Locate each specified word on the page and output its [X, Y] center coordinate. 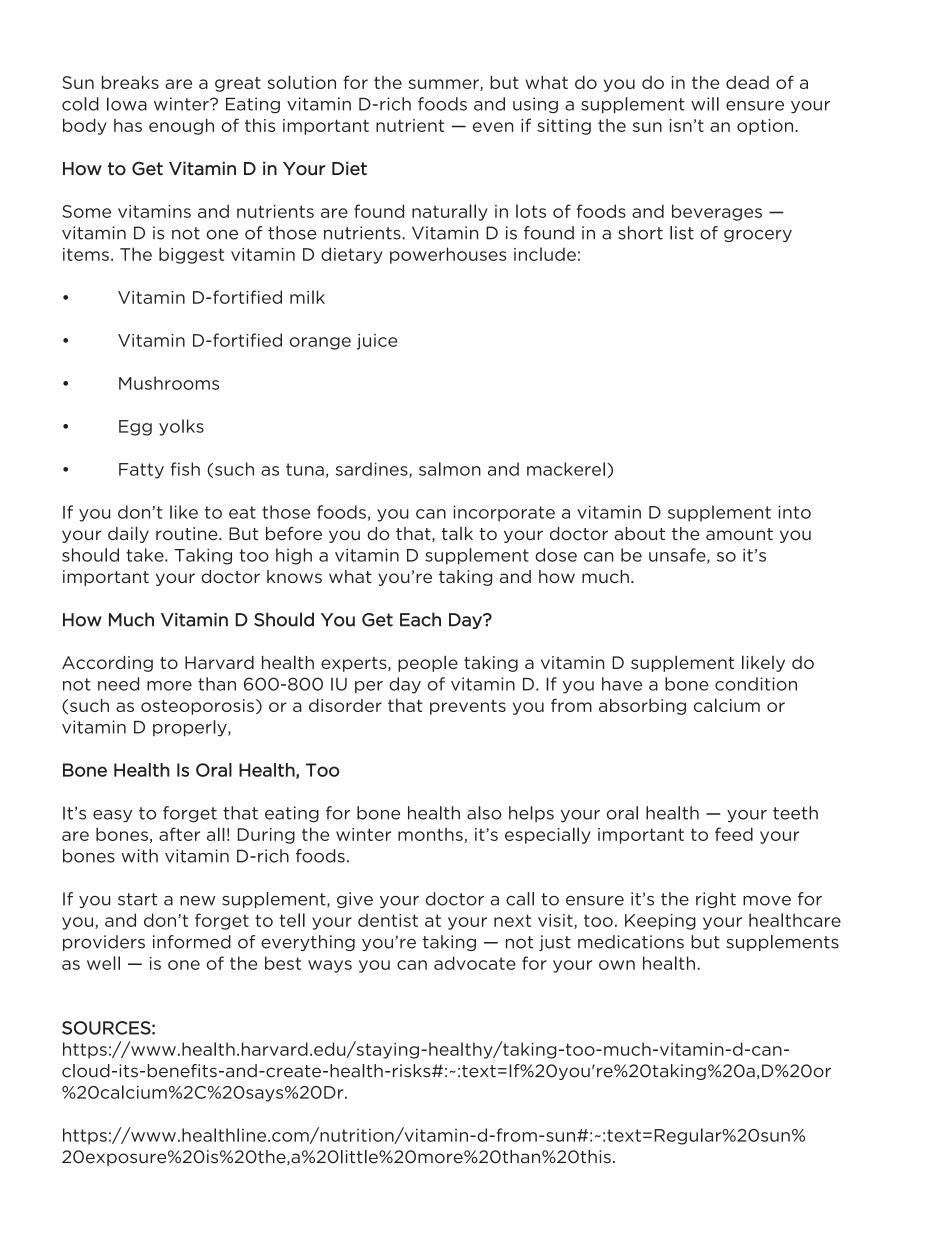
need [118, 684]
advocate [475, 963]
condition [756, 684]
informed [192, 942]
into [794, 512]
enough [181, 126]
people [428, 663]
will [705, 104]
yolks [181, 427]
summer [444, 85]
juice [377, 342]
